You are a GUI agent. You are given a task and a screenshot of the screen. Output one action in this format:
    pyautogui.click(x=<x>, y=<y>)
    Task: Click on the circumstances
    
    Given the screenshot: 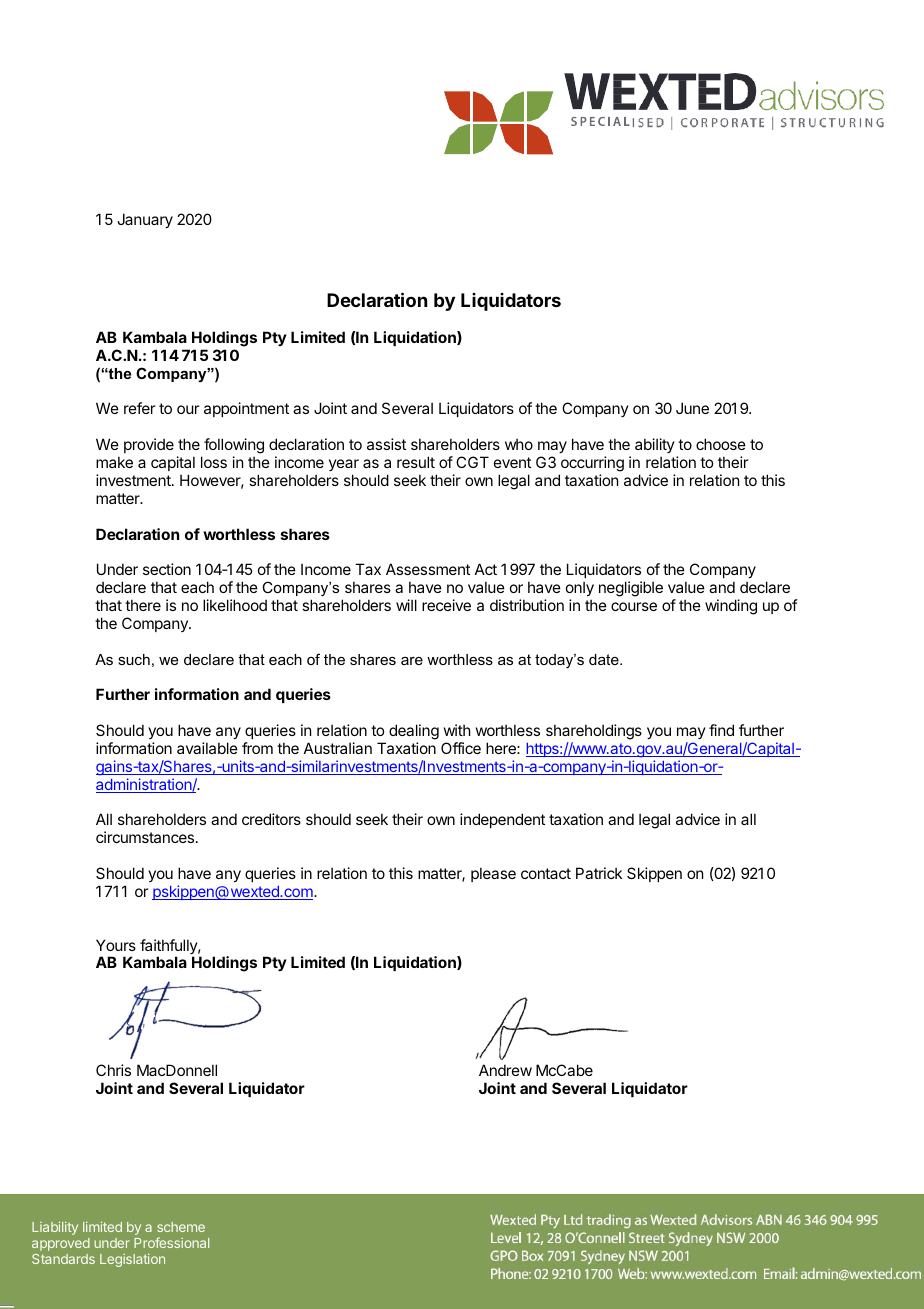 What is the action you would take?
    pyautogui.click(x=146, y=837)
